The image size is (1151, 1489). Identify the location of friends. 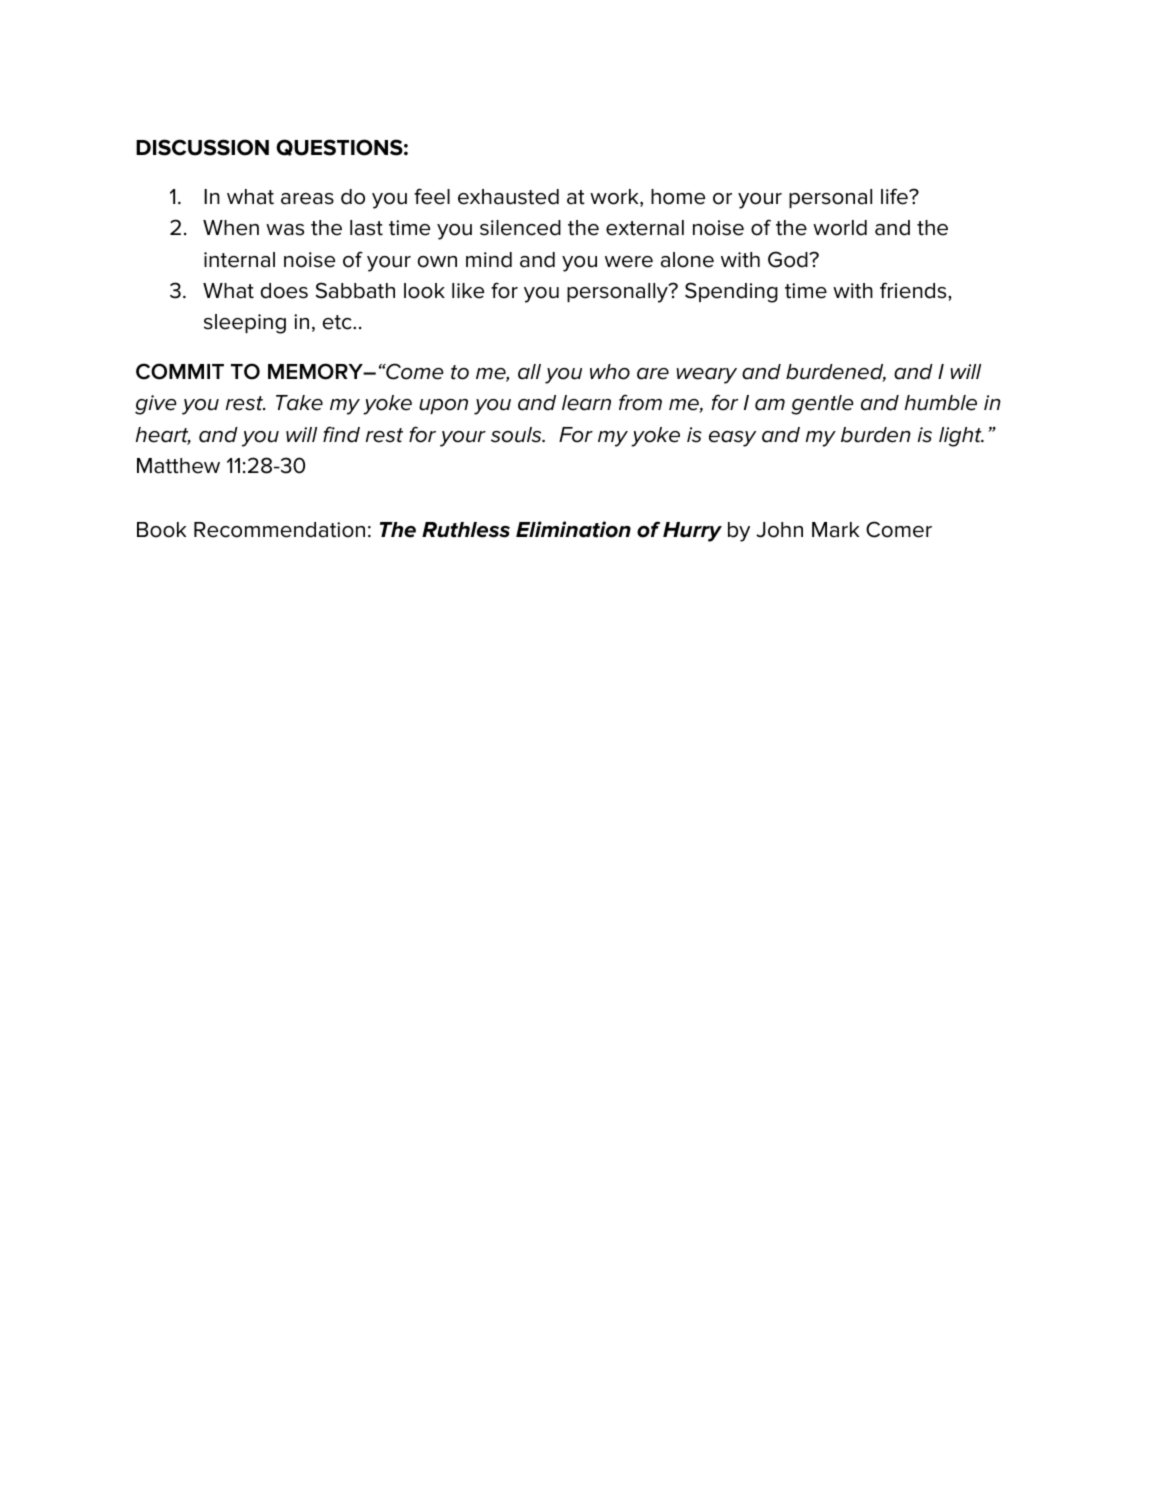
(914, 290).
